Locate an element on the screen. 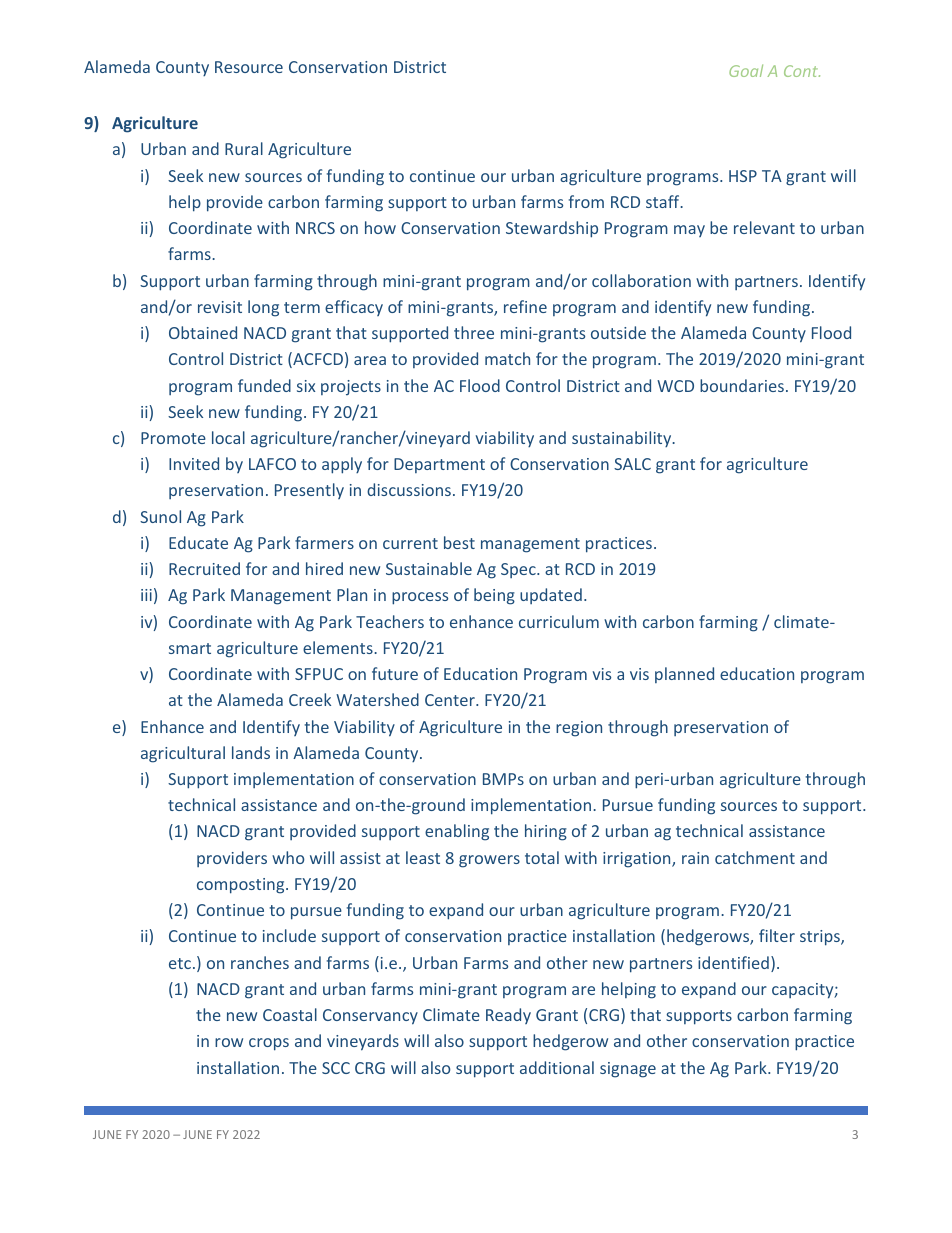 The image size is (952, 1233). local is located at coordinates (228, 437).
